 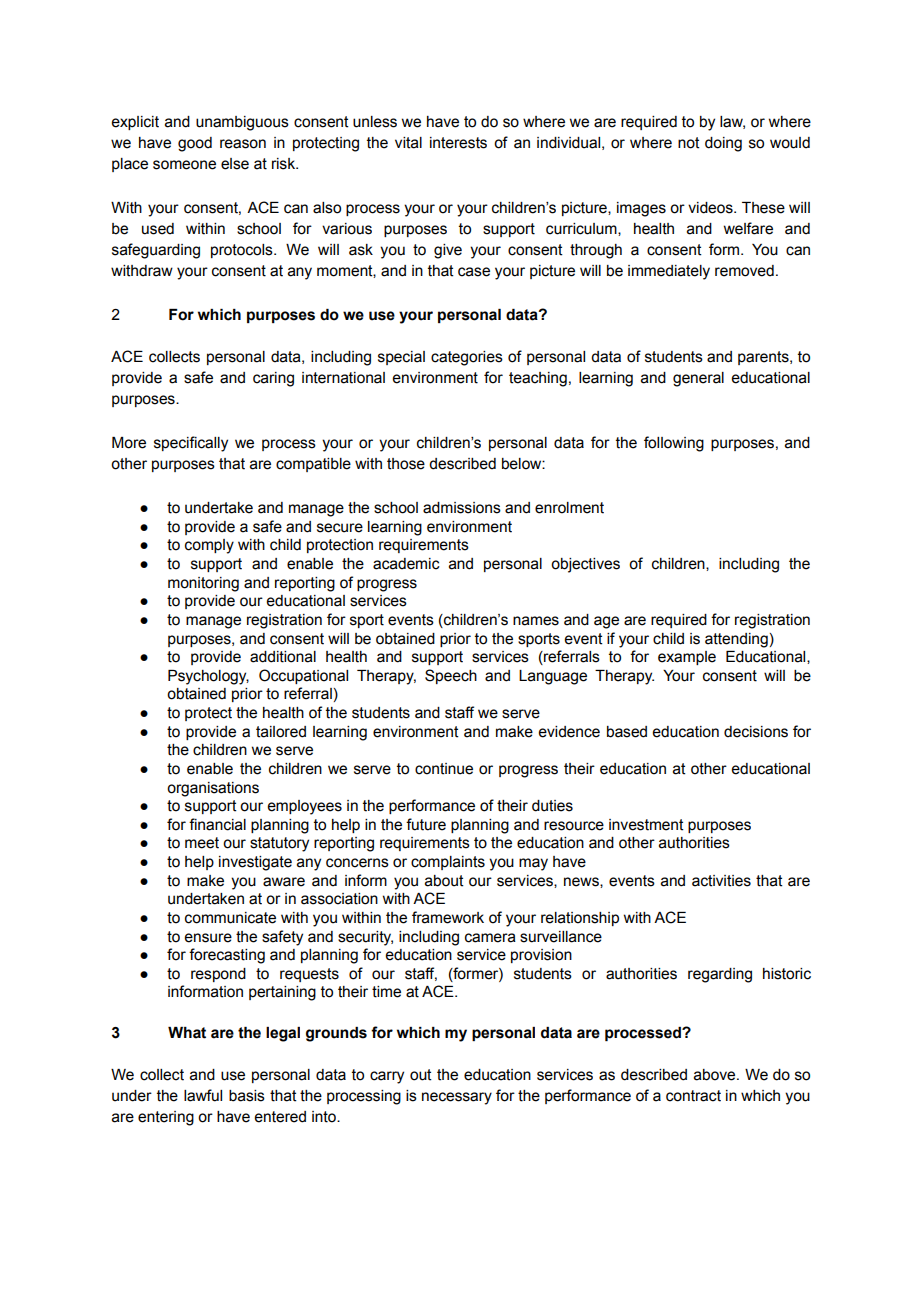 I want to click on Speech, so click(x=451, y=676).
